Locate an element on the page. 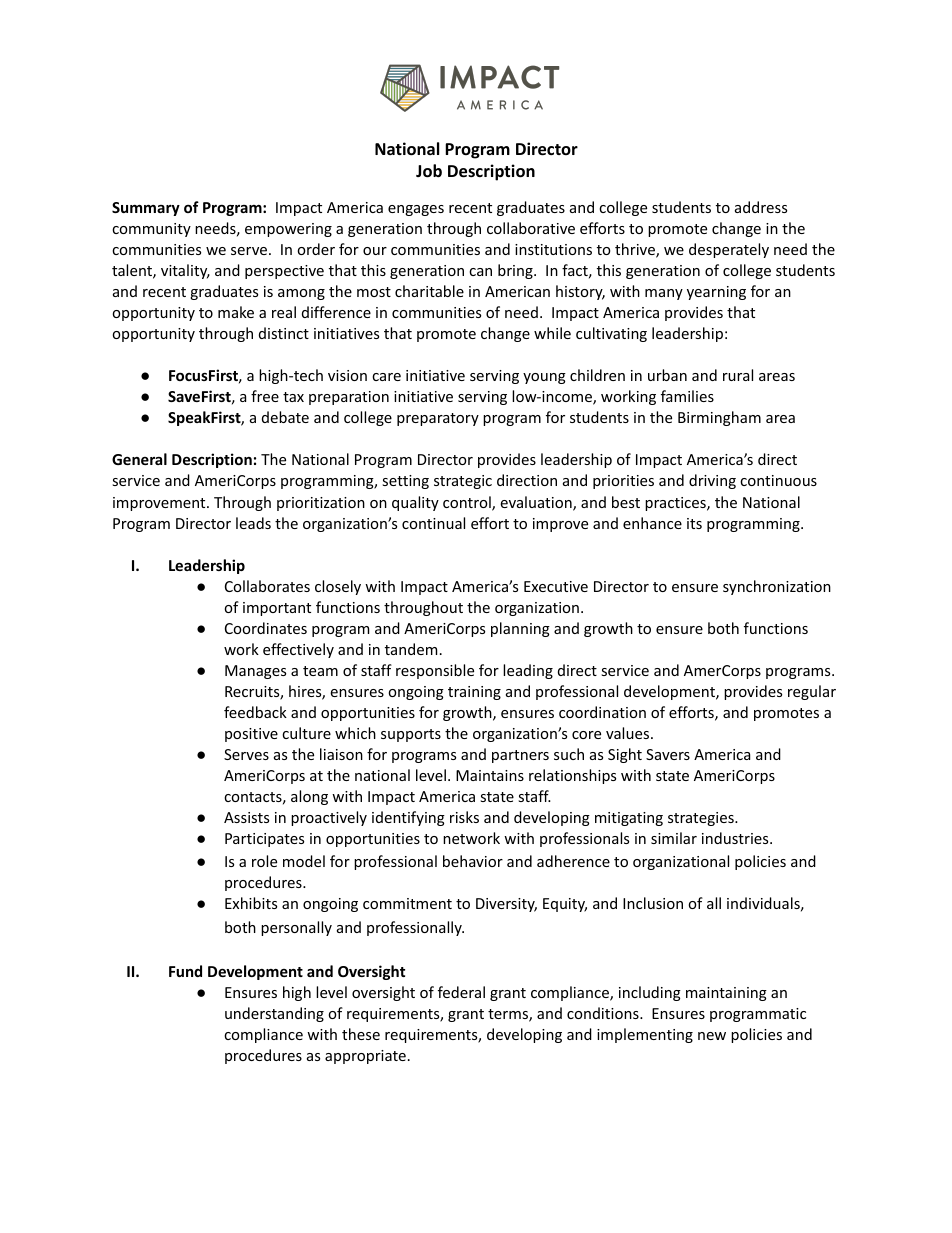 This document has height=1233, width=952. synchronization is located at coordinates (777, 587).
